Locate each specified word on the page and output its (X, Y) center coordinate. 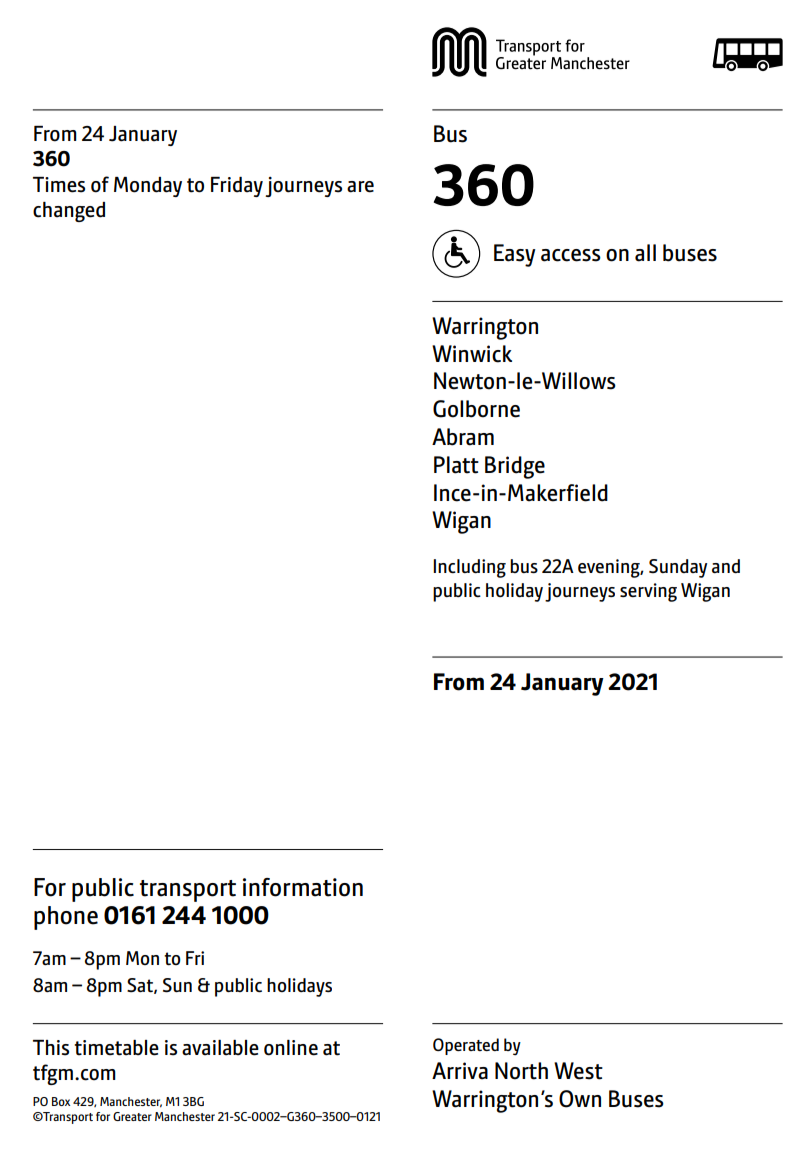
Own (580, 1099)
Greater (132, 1116)
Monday (148, 187)
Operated (466, 1046)
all (645, 253)
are (360, 187)
